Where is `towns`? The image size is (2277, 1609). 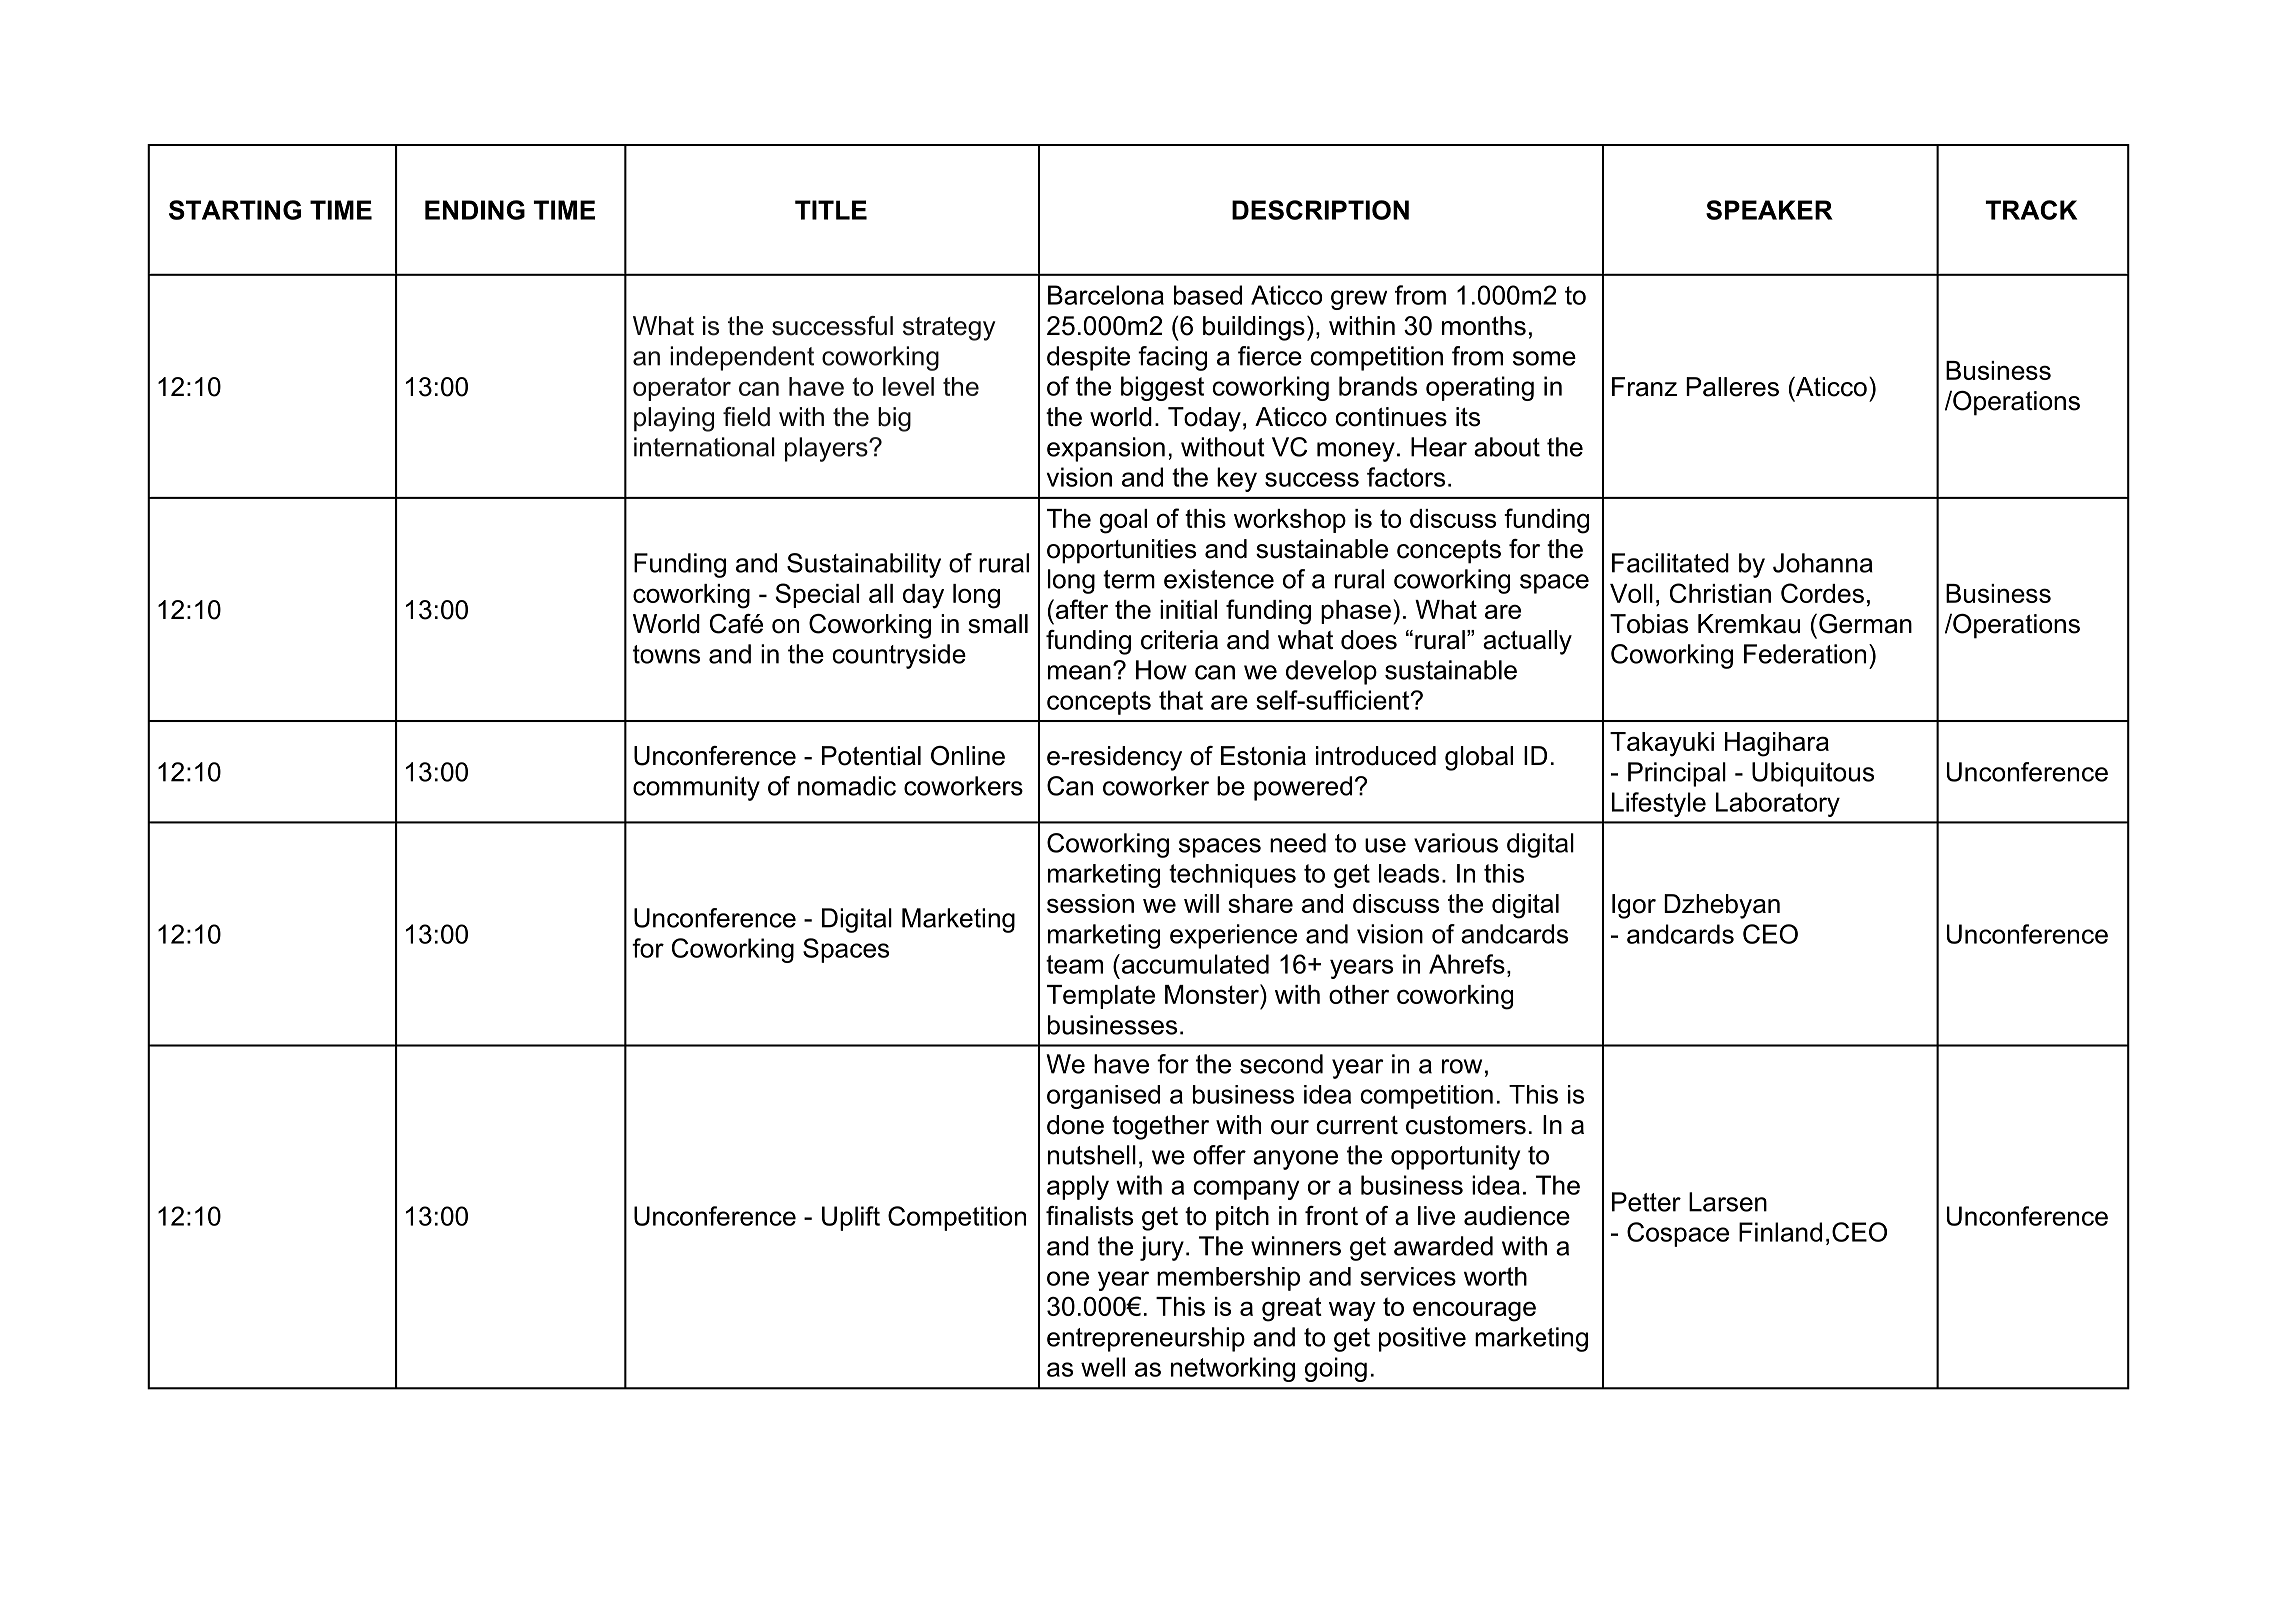 towns is located at coordinates (666, 654).
